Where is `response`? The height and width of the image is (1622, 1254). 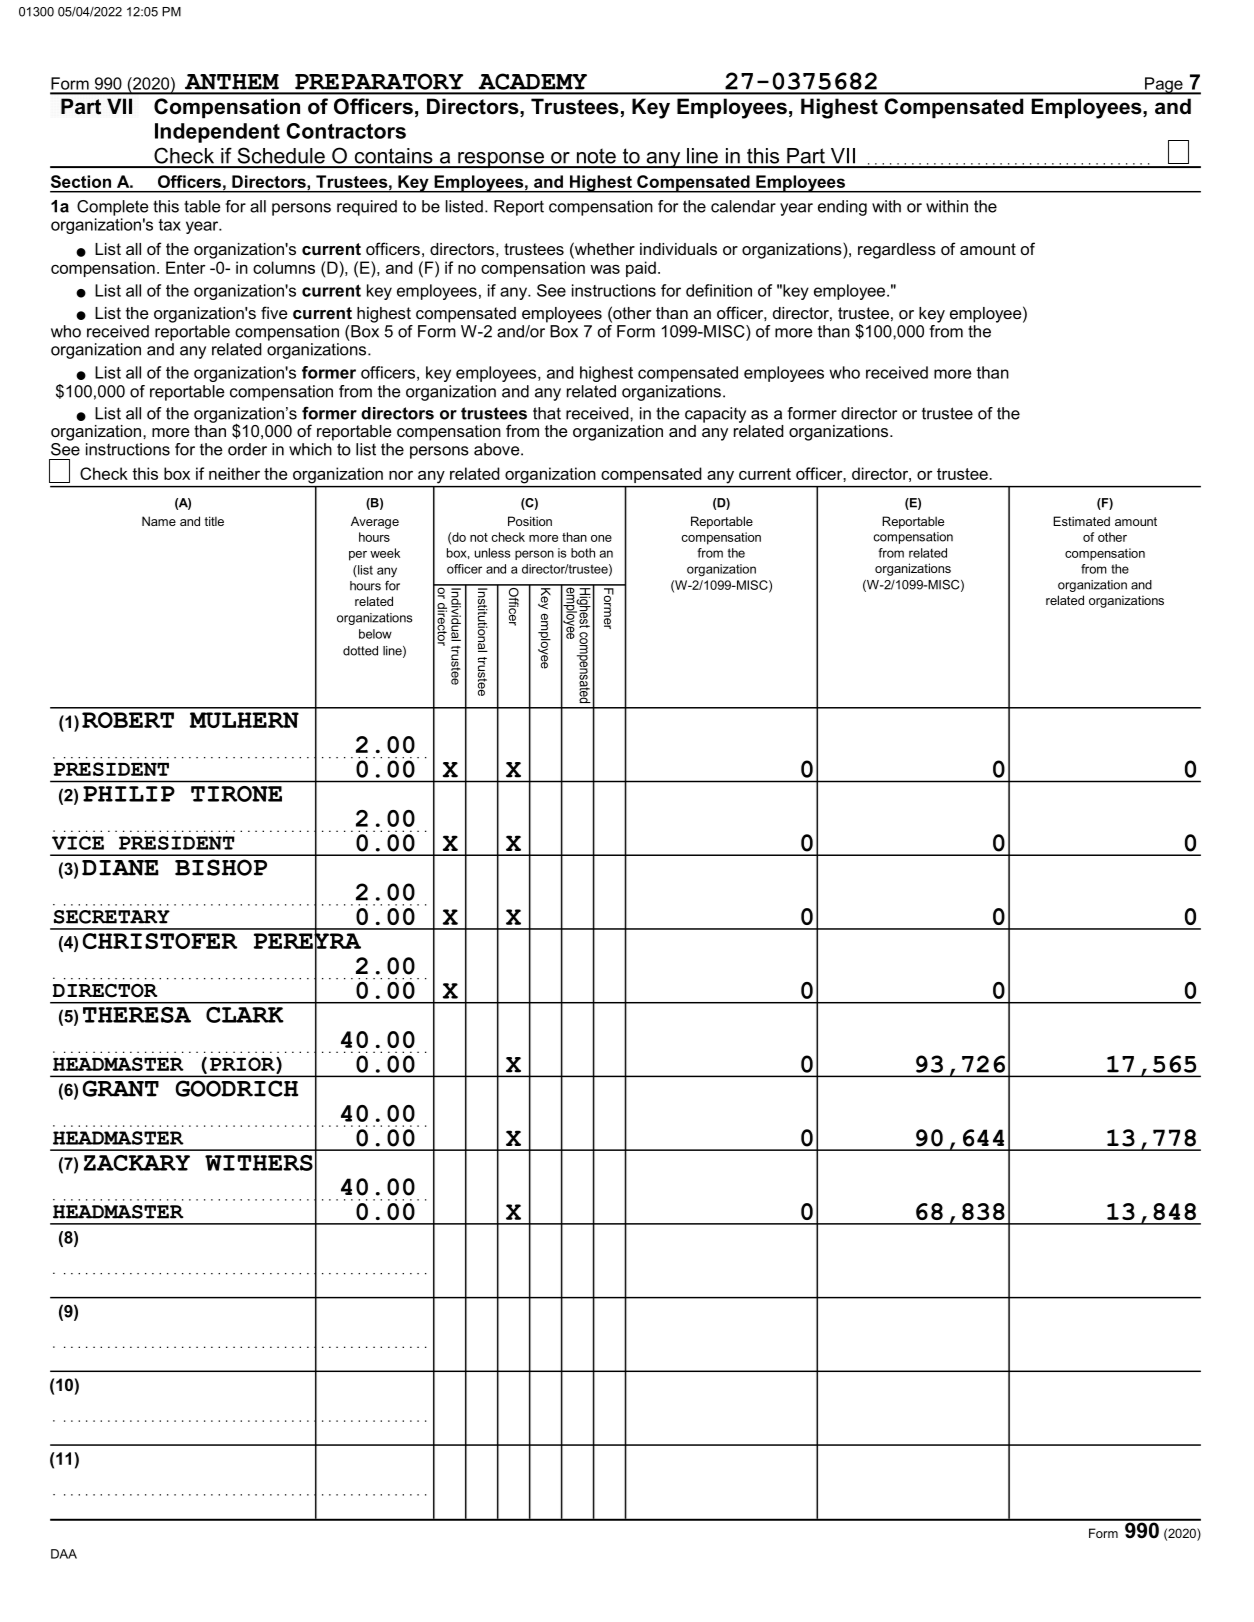 response is located at coordinates (501, 160).
